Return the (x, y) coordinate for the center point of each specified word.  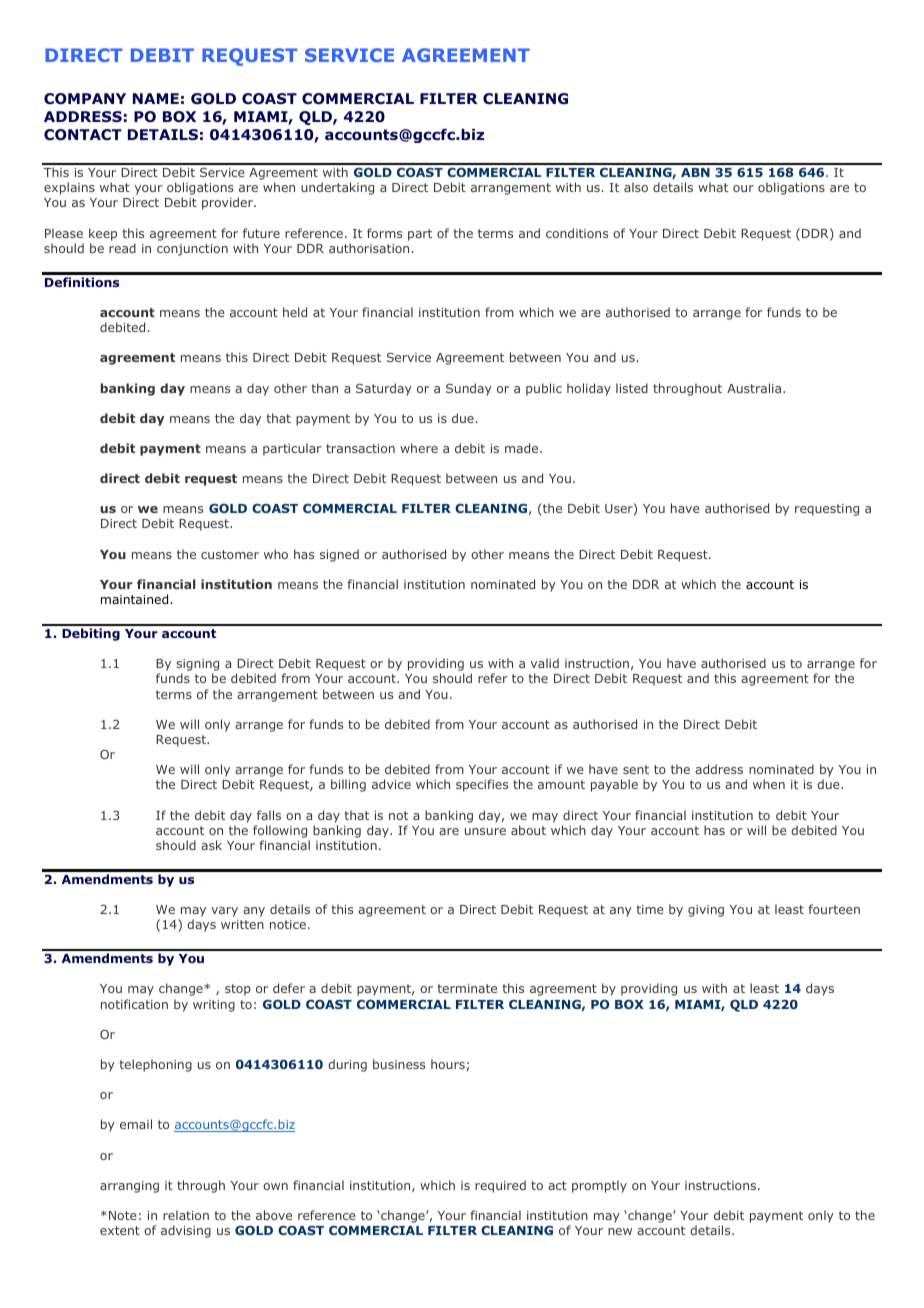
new (620, 1231)
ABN (695, 172)
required (500, 1186)
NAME (156, 98)
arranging (129, 1187)
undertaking (337, 188)
